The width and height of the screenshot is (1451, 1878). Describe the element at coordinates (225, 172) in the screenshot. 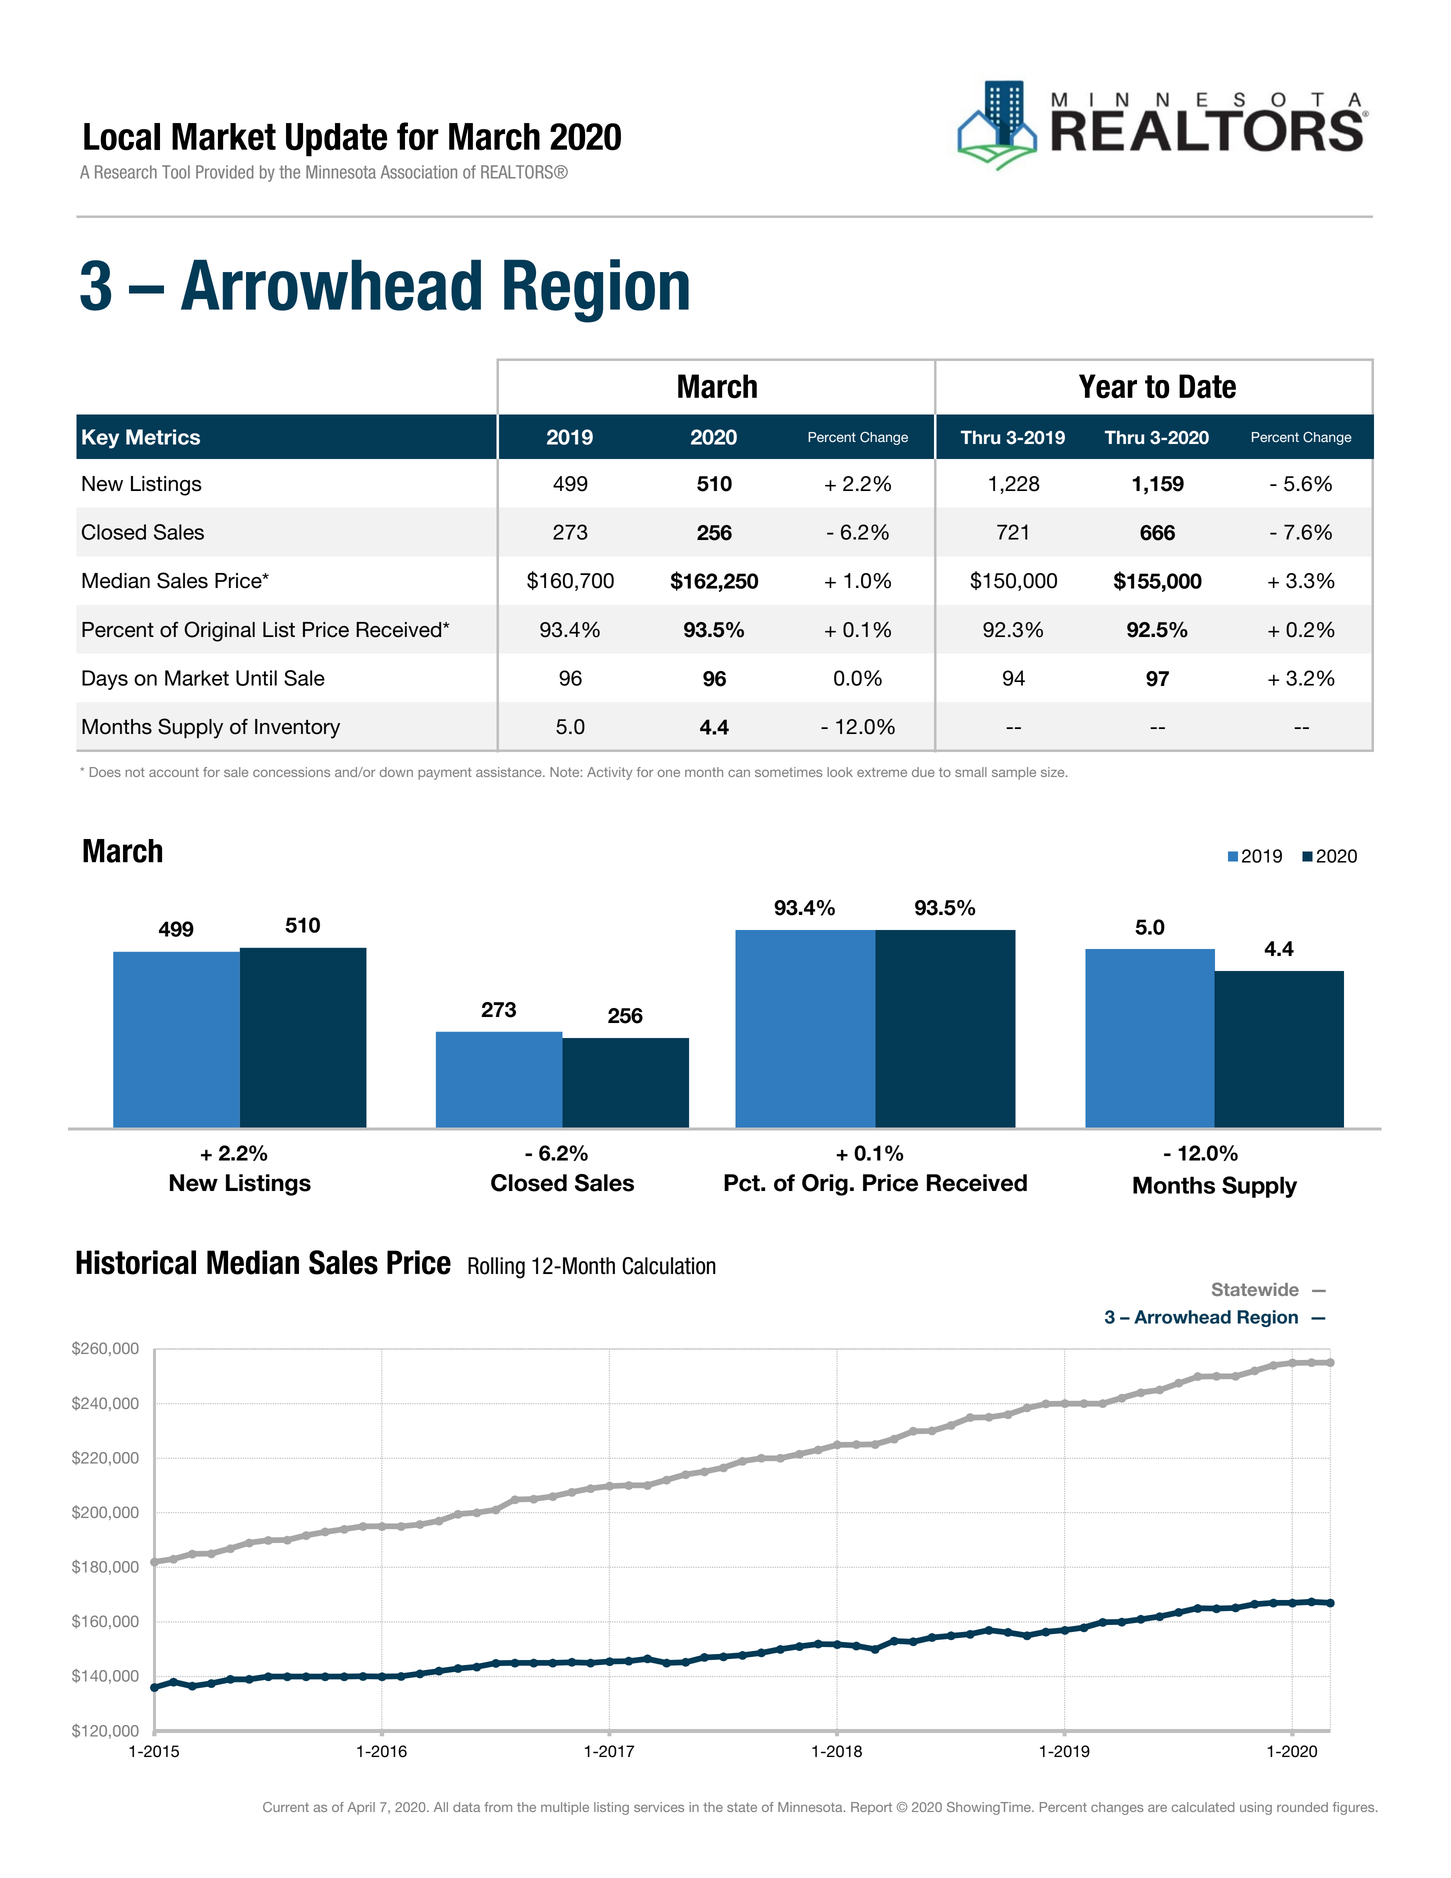

I see `Provided` at that location.
